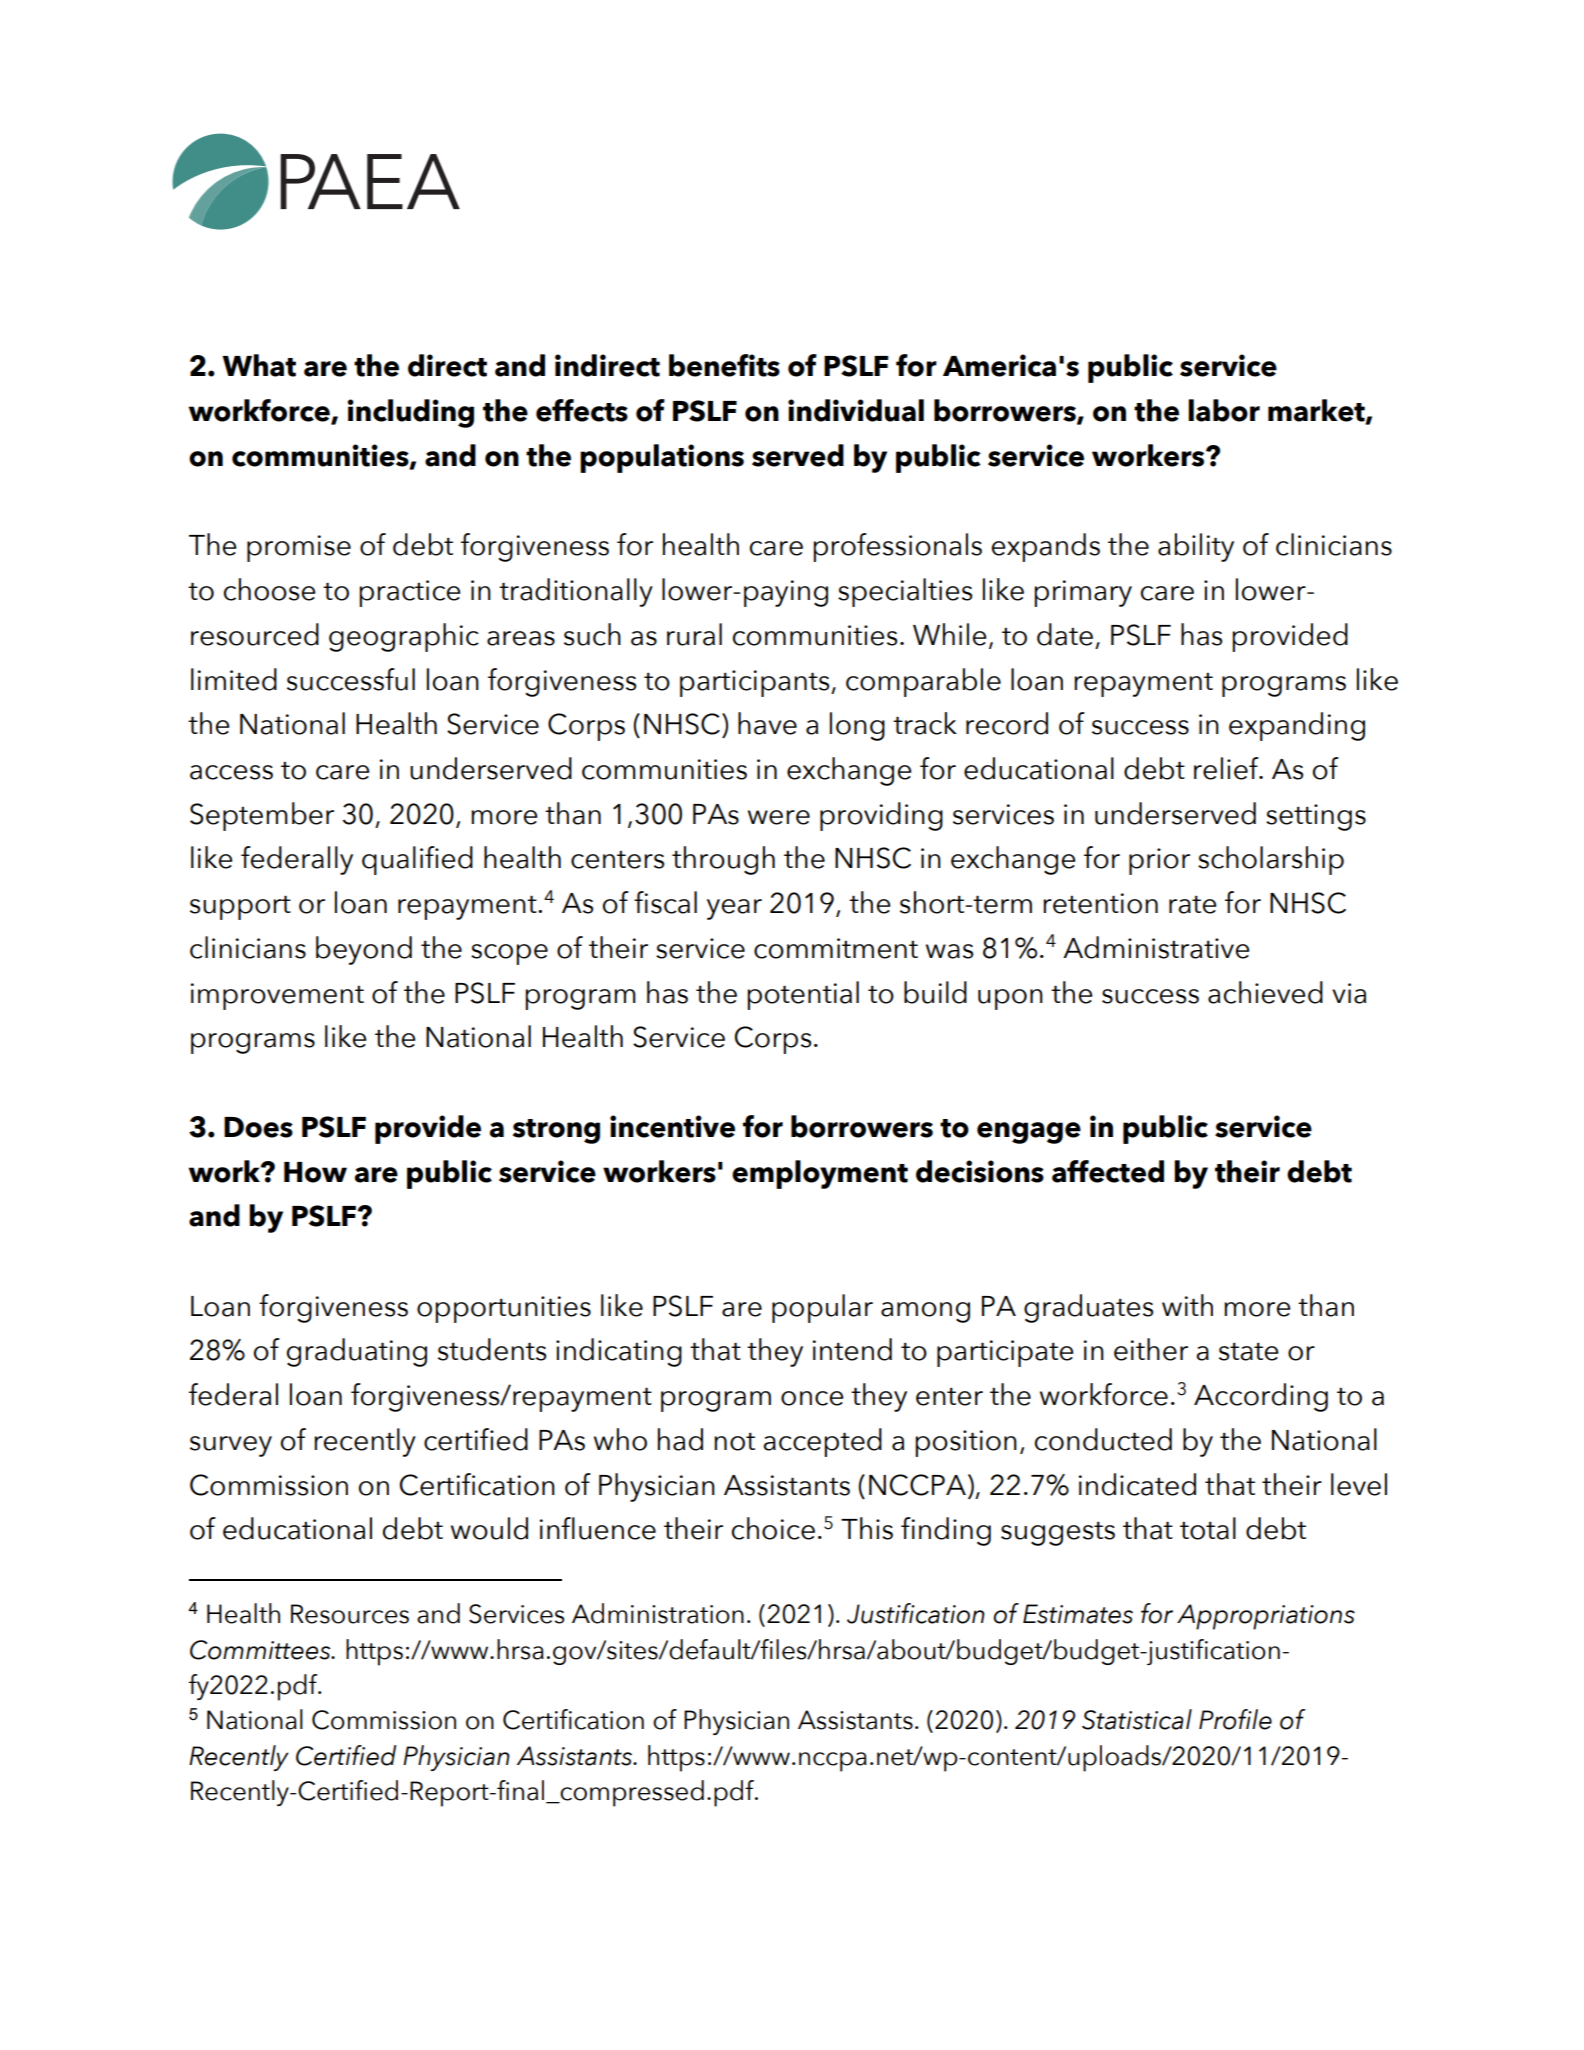 Image resolution: width=1584 pixels, height=2050 pixels. Describe the element at coordinates (779, 817) in the screenshot. I see `were` at that location.
